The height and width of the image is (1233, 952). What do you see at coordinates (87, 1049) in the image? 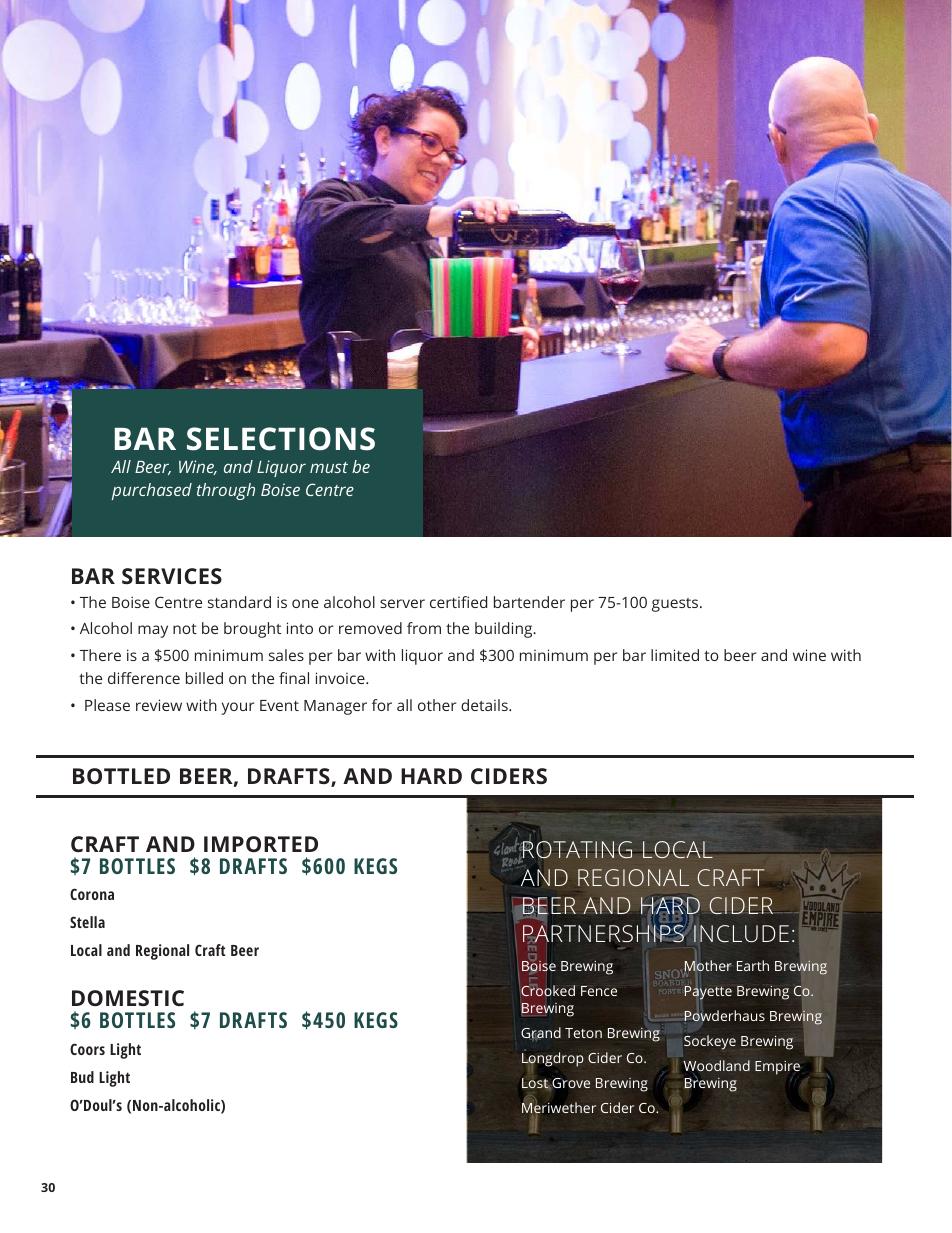
I see `Coors` at bounding box center [87, 1049].
